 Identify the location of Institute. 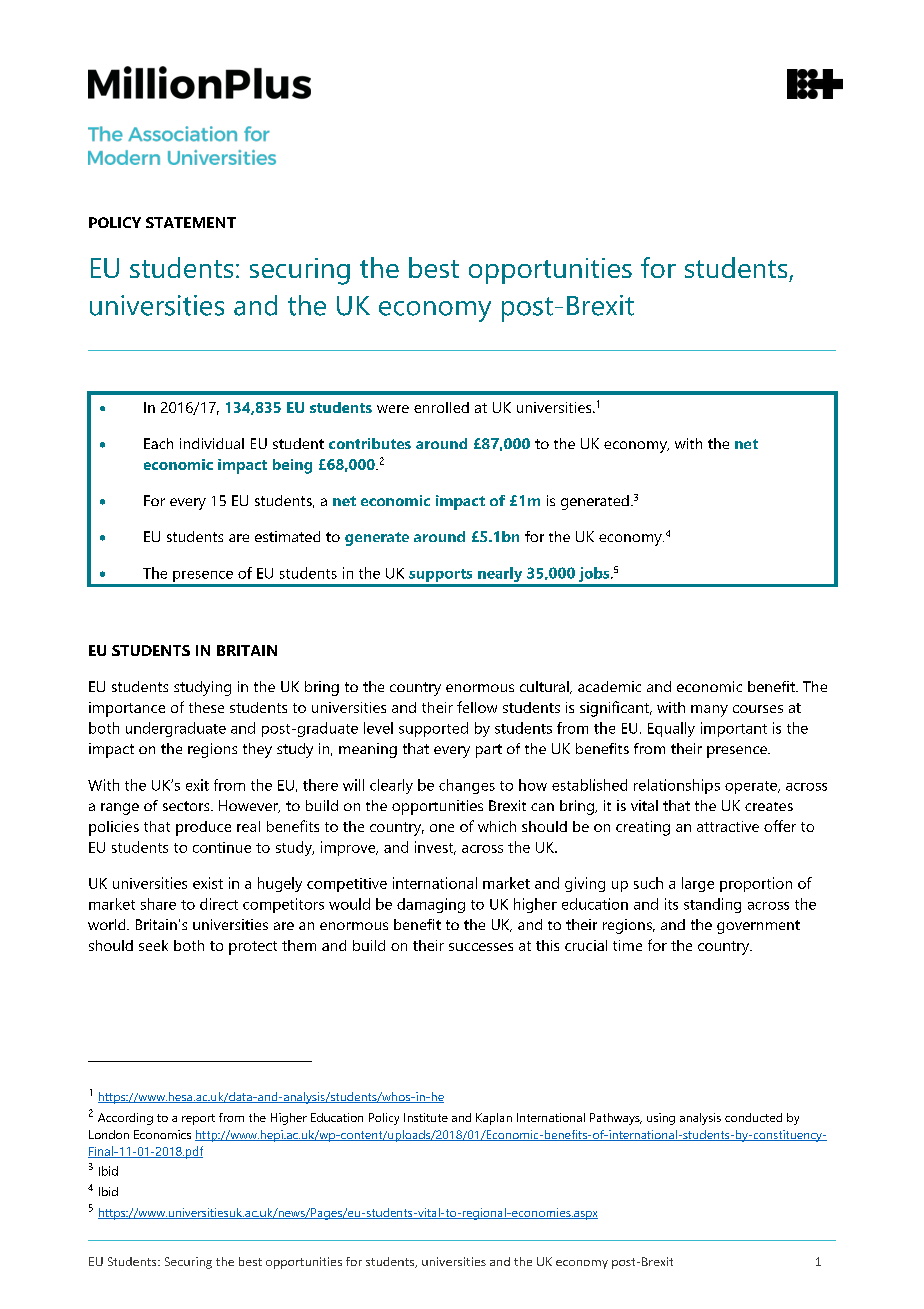
(426, 1117).
